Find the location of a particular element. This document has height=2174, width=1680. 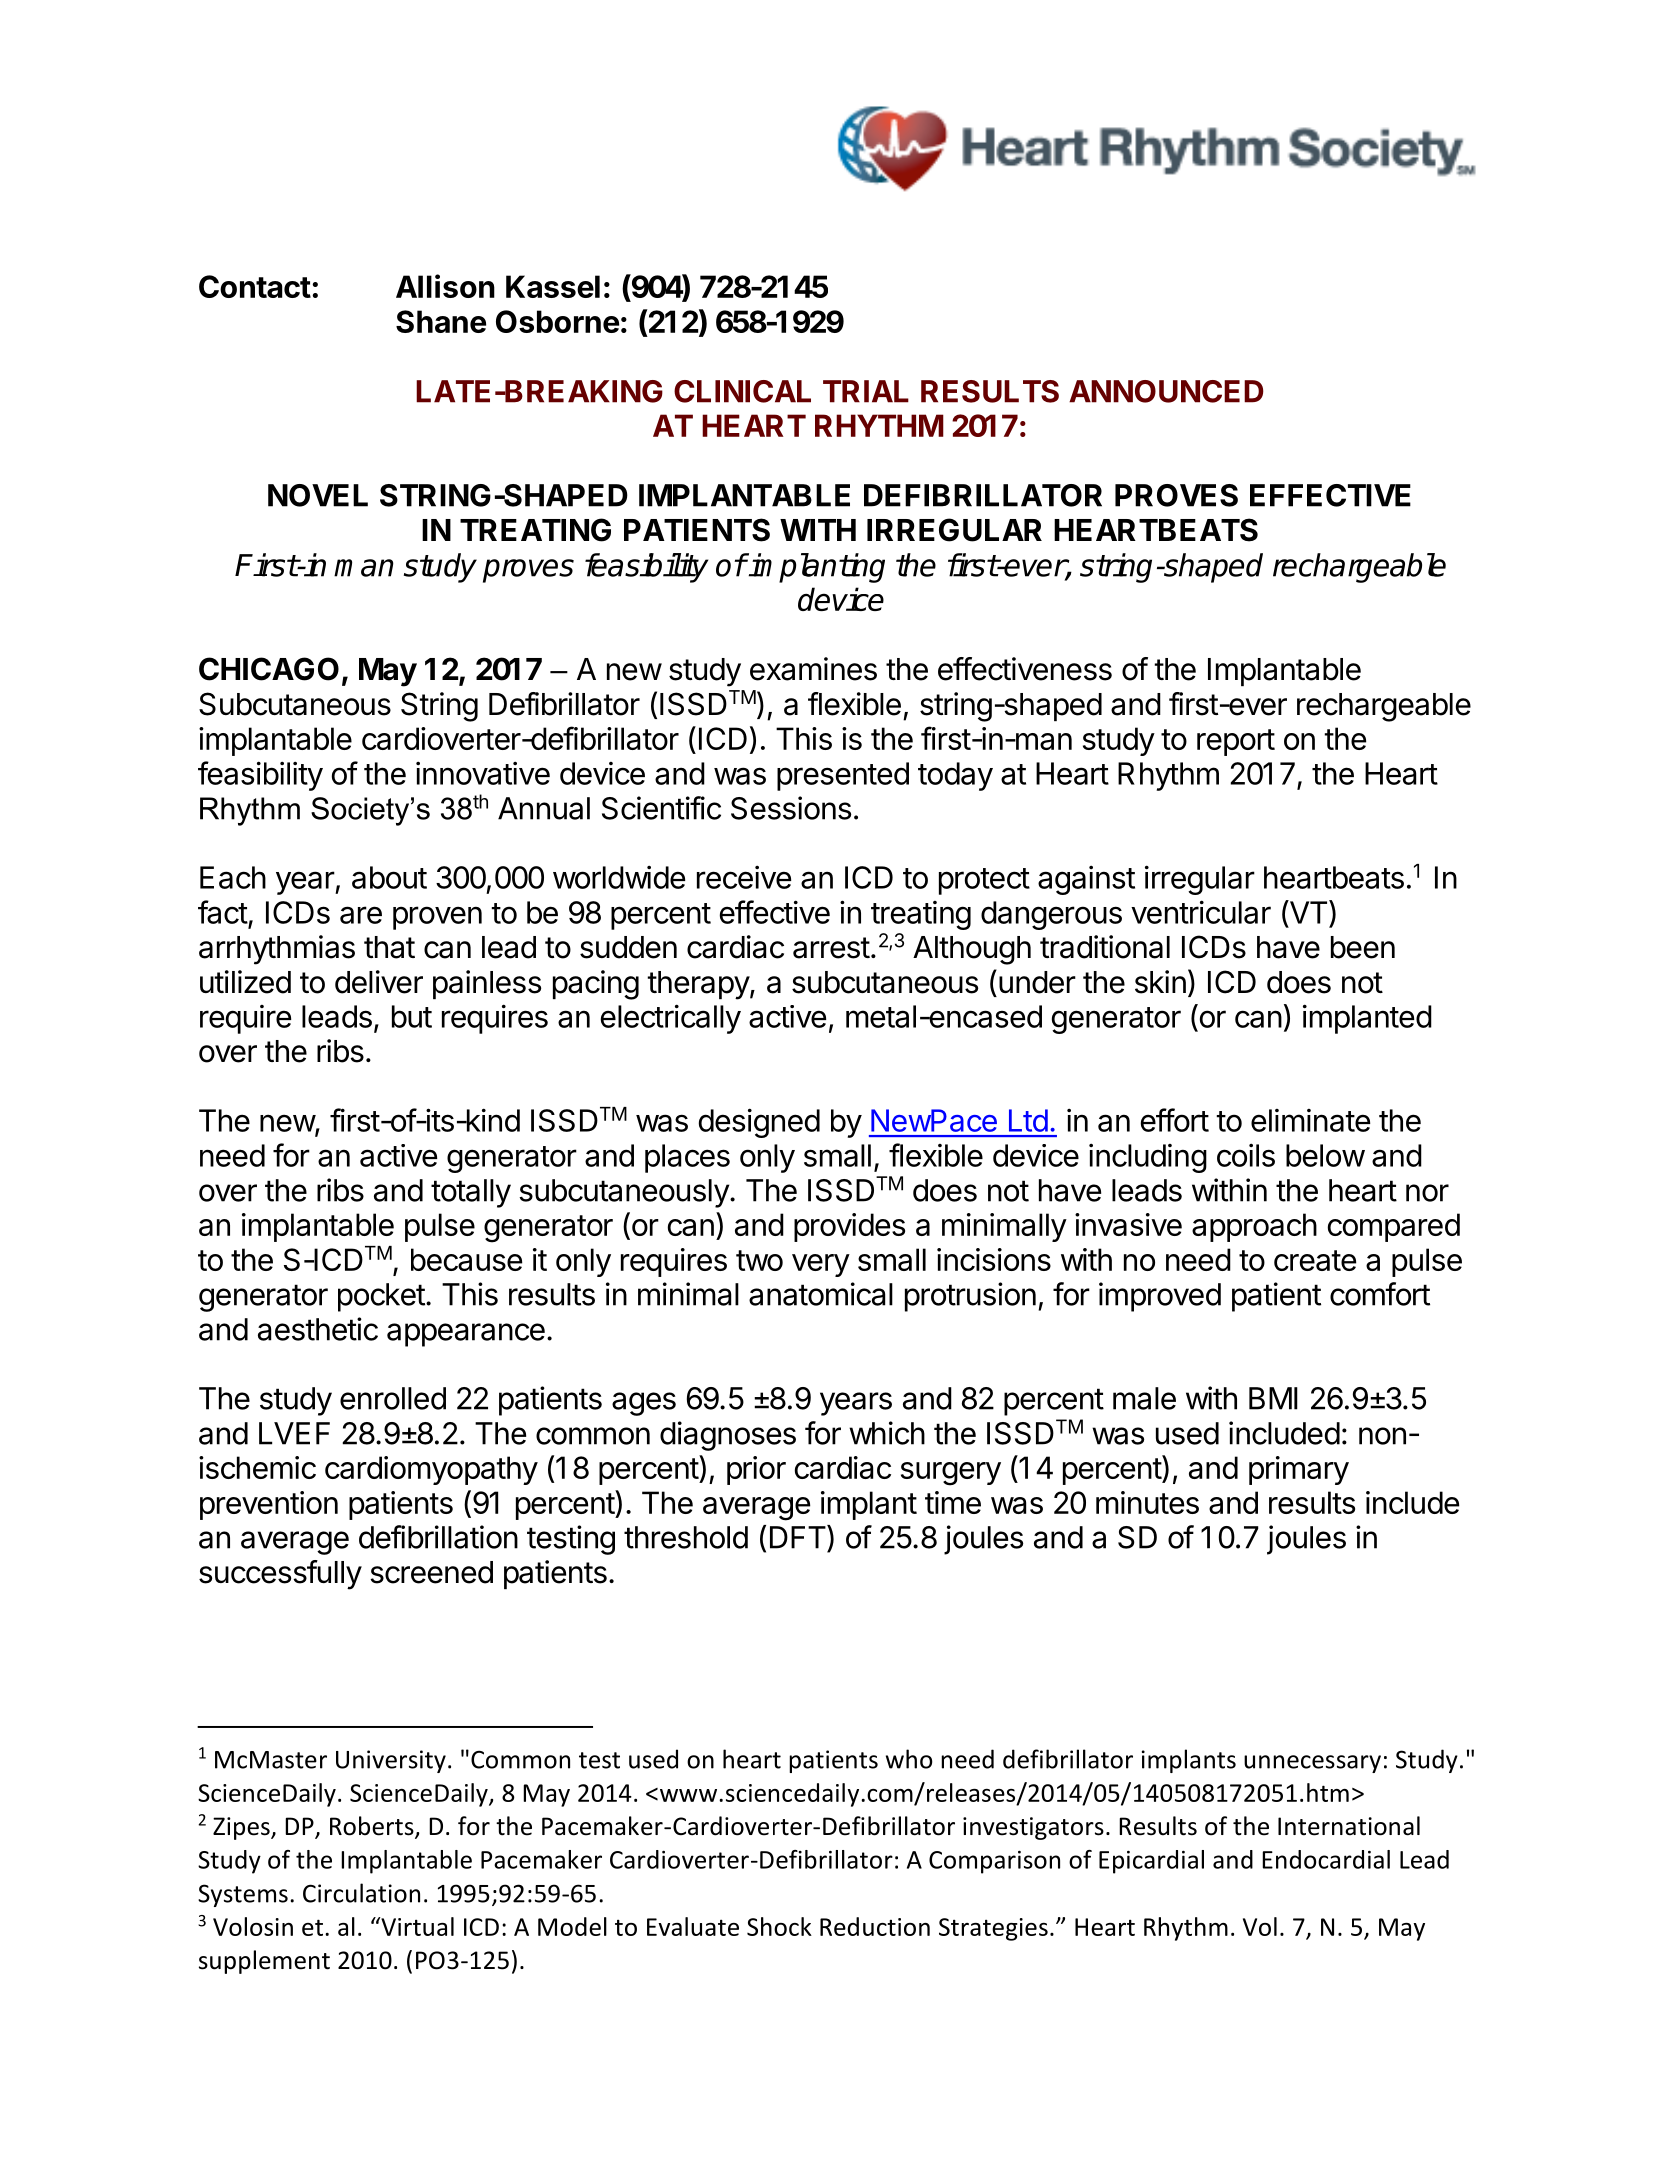

enrolled is located at coordinates (393, 1398).
